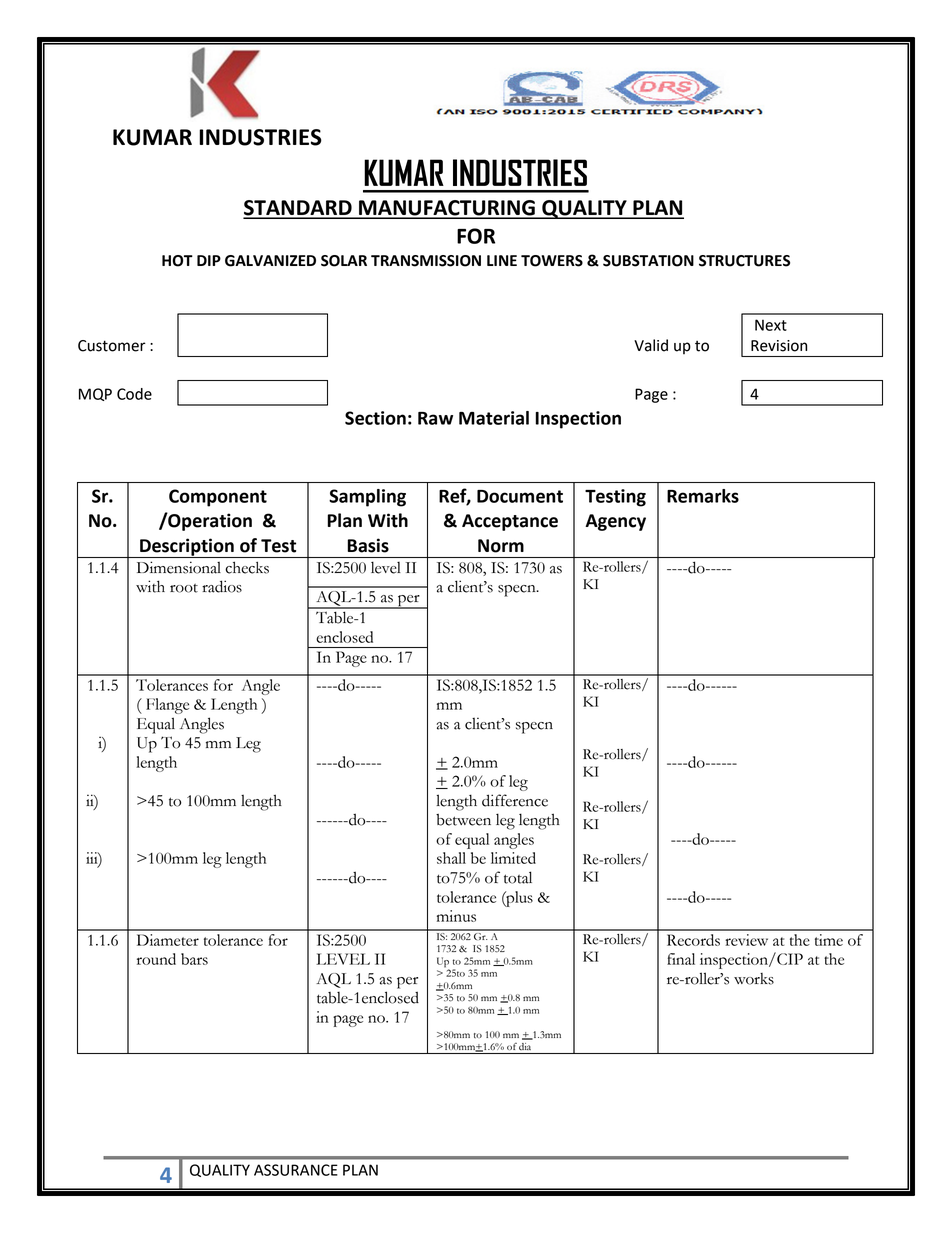 The height and width of the page is (1233, 952). Describe the element at coordinates (502, 260) in the page. I see `LINE` at that location.
